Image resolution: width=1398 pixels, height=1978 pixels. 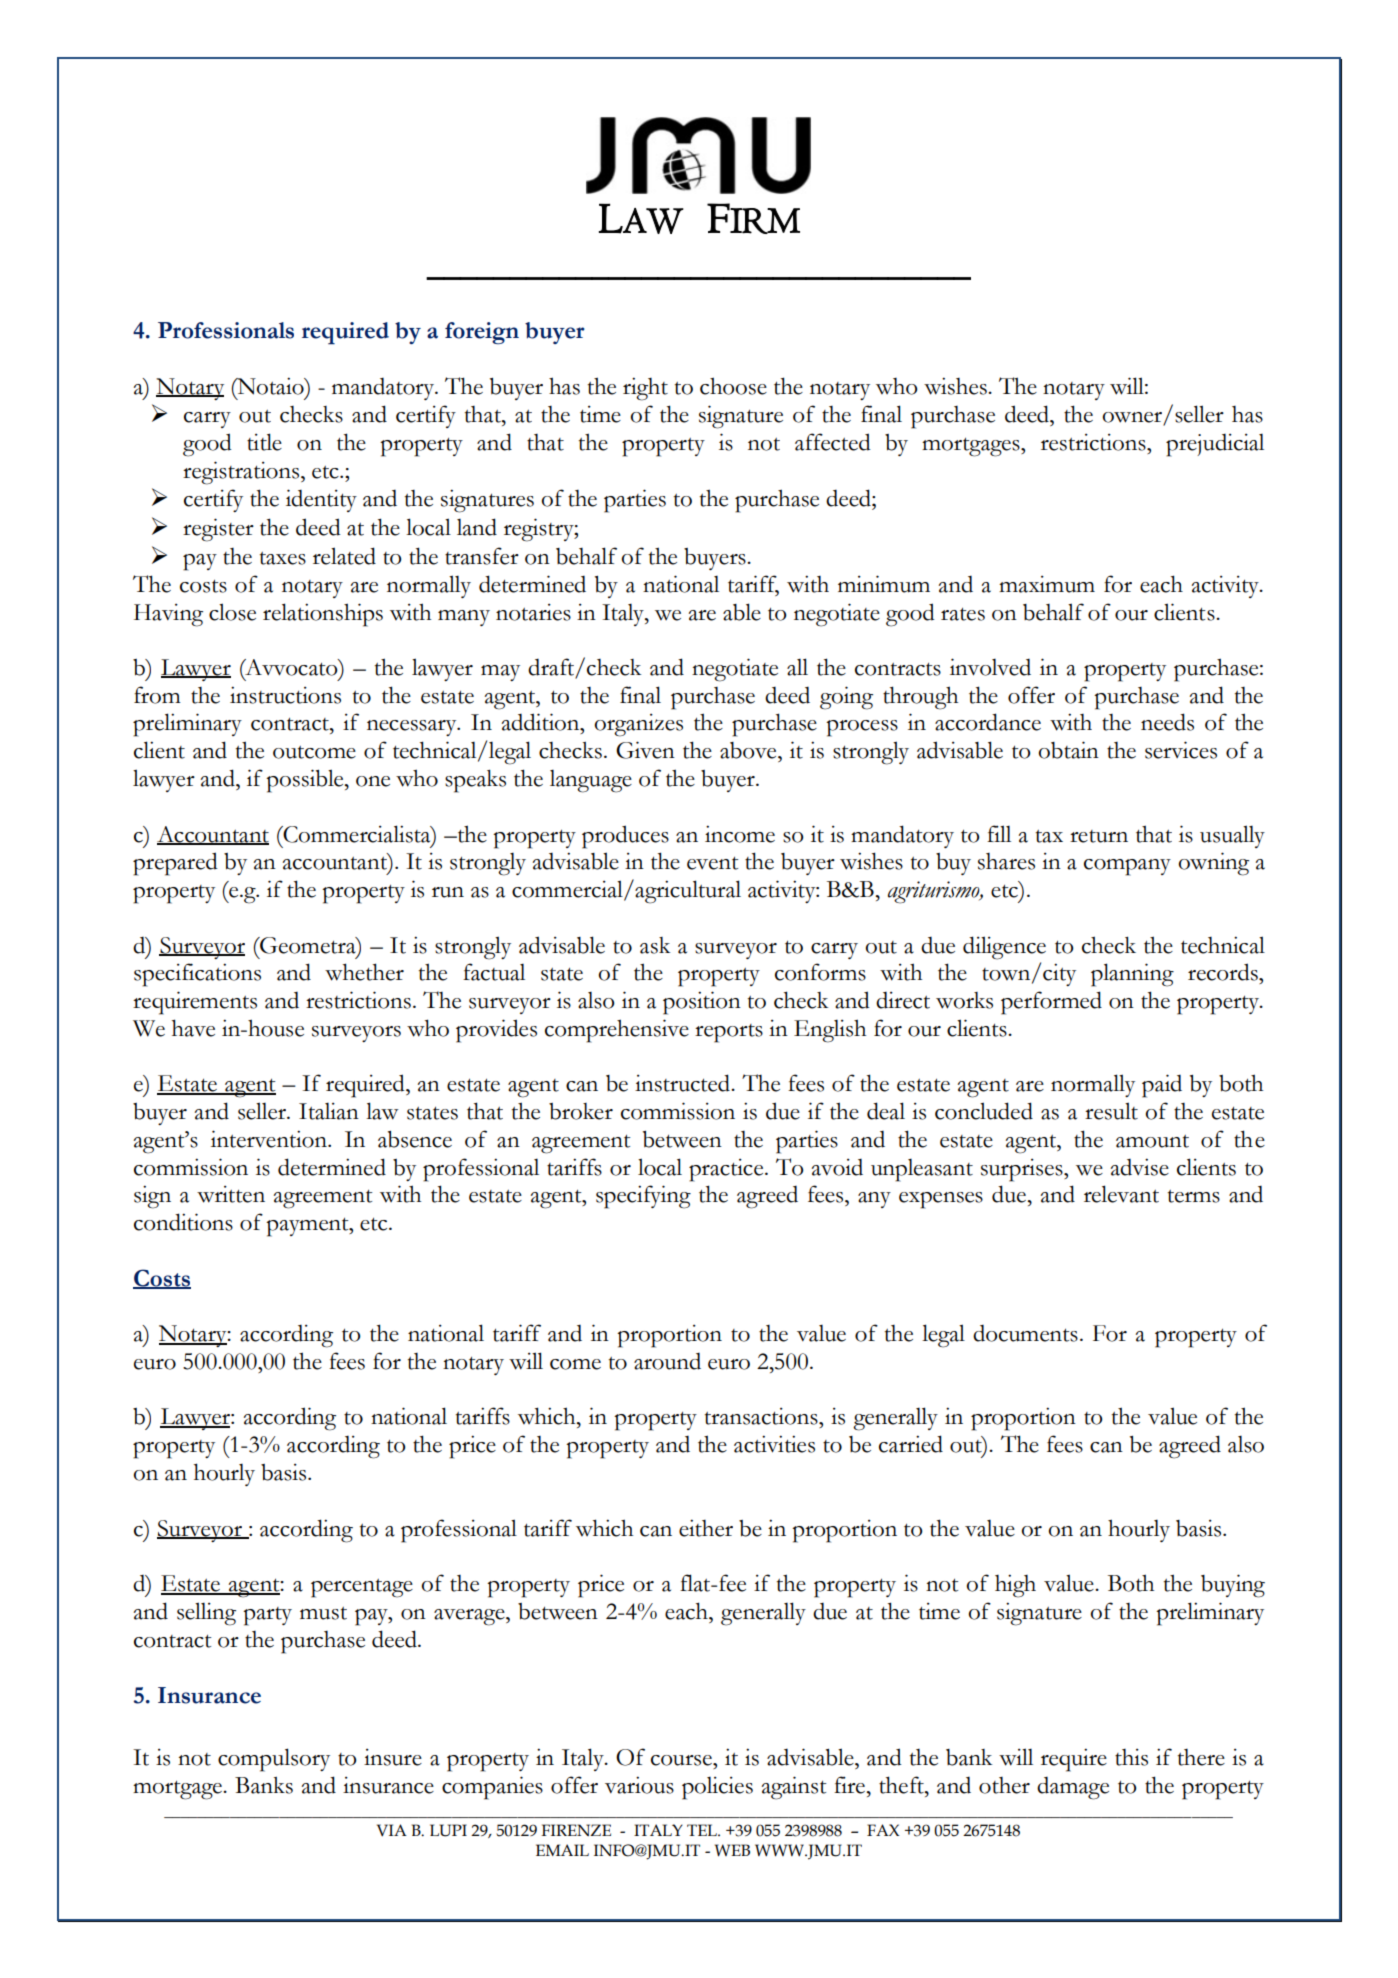 I want to click on percentage, so click(x=362, y=1588).
